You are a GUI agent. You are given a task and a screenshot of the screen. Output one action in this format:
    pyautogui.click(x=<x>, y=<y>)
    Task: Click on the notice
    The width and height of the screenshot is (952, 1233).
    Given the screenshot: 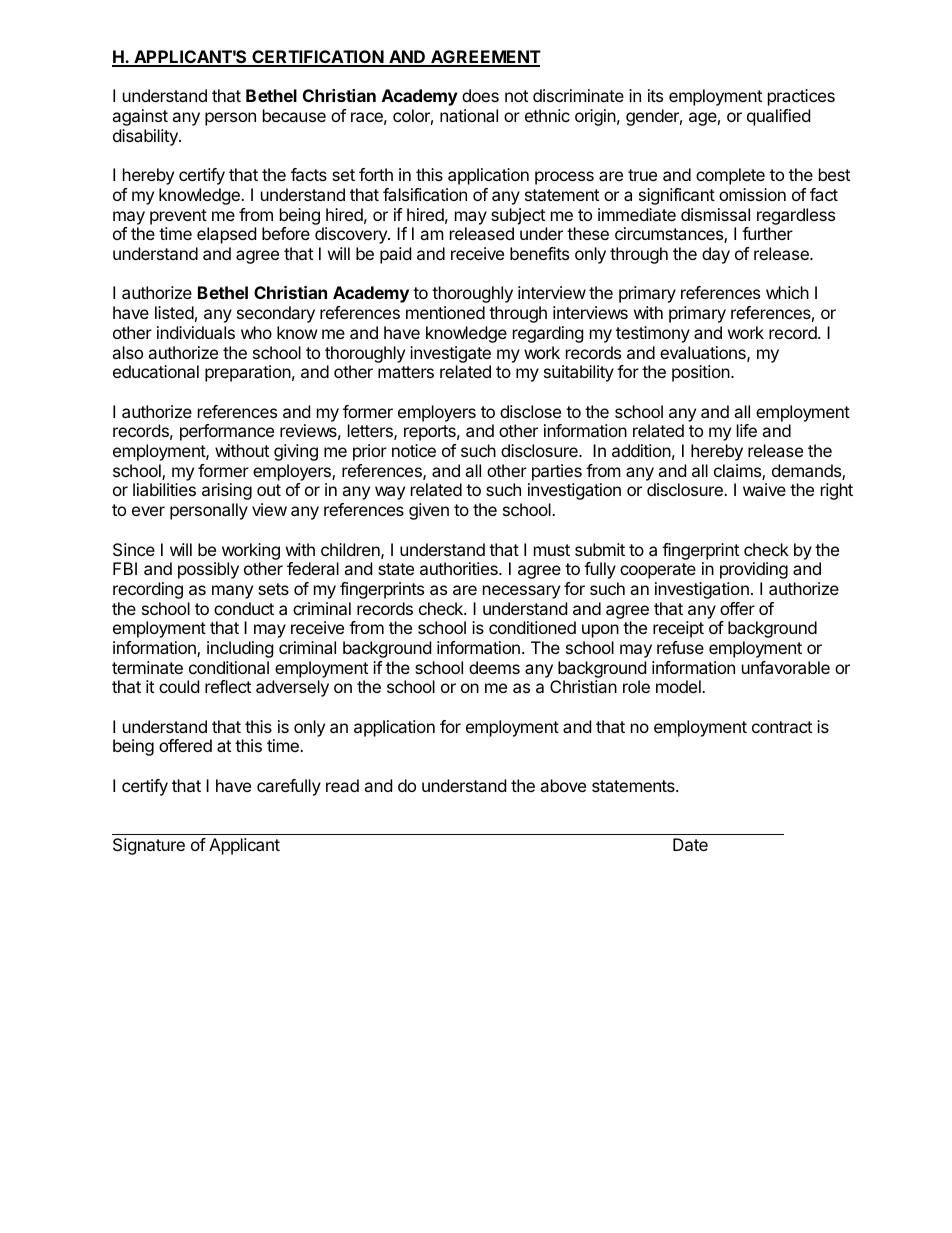 What is the action you would take?
    pyautogui.click(x=414, y=450)
